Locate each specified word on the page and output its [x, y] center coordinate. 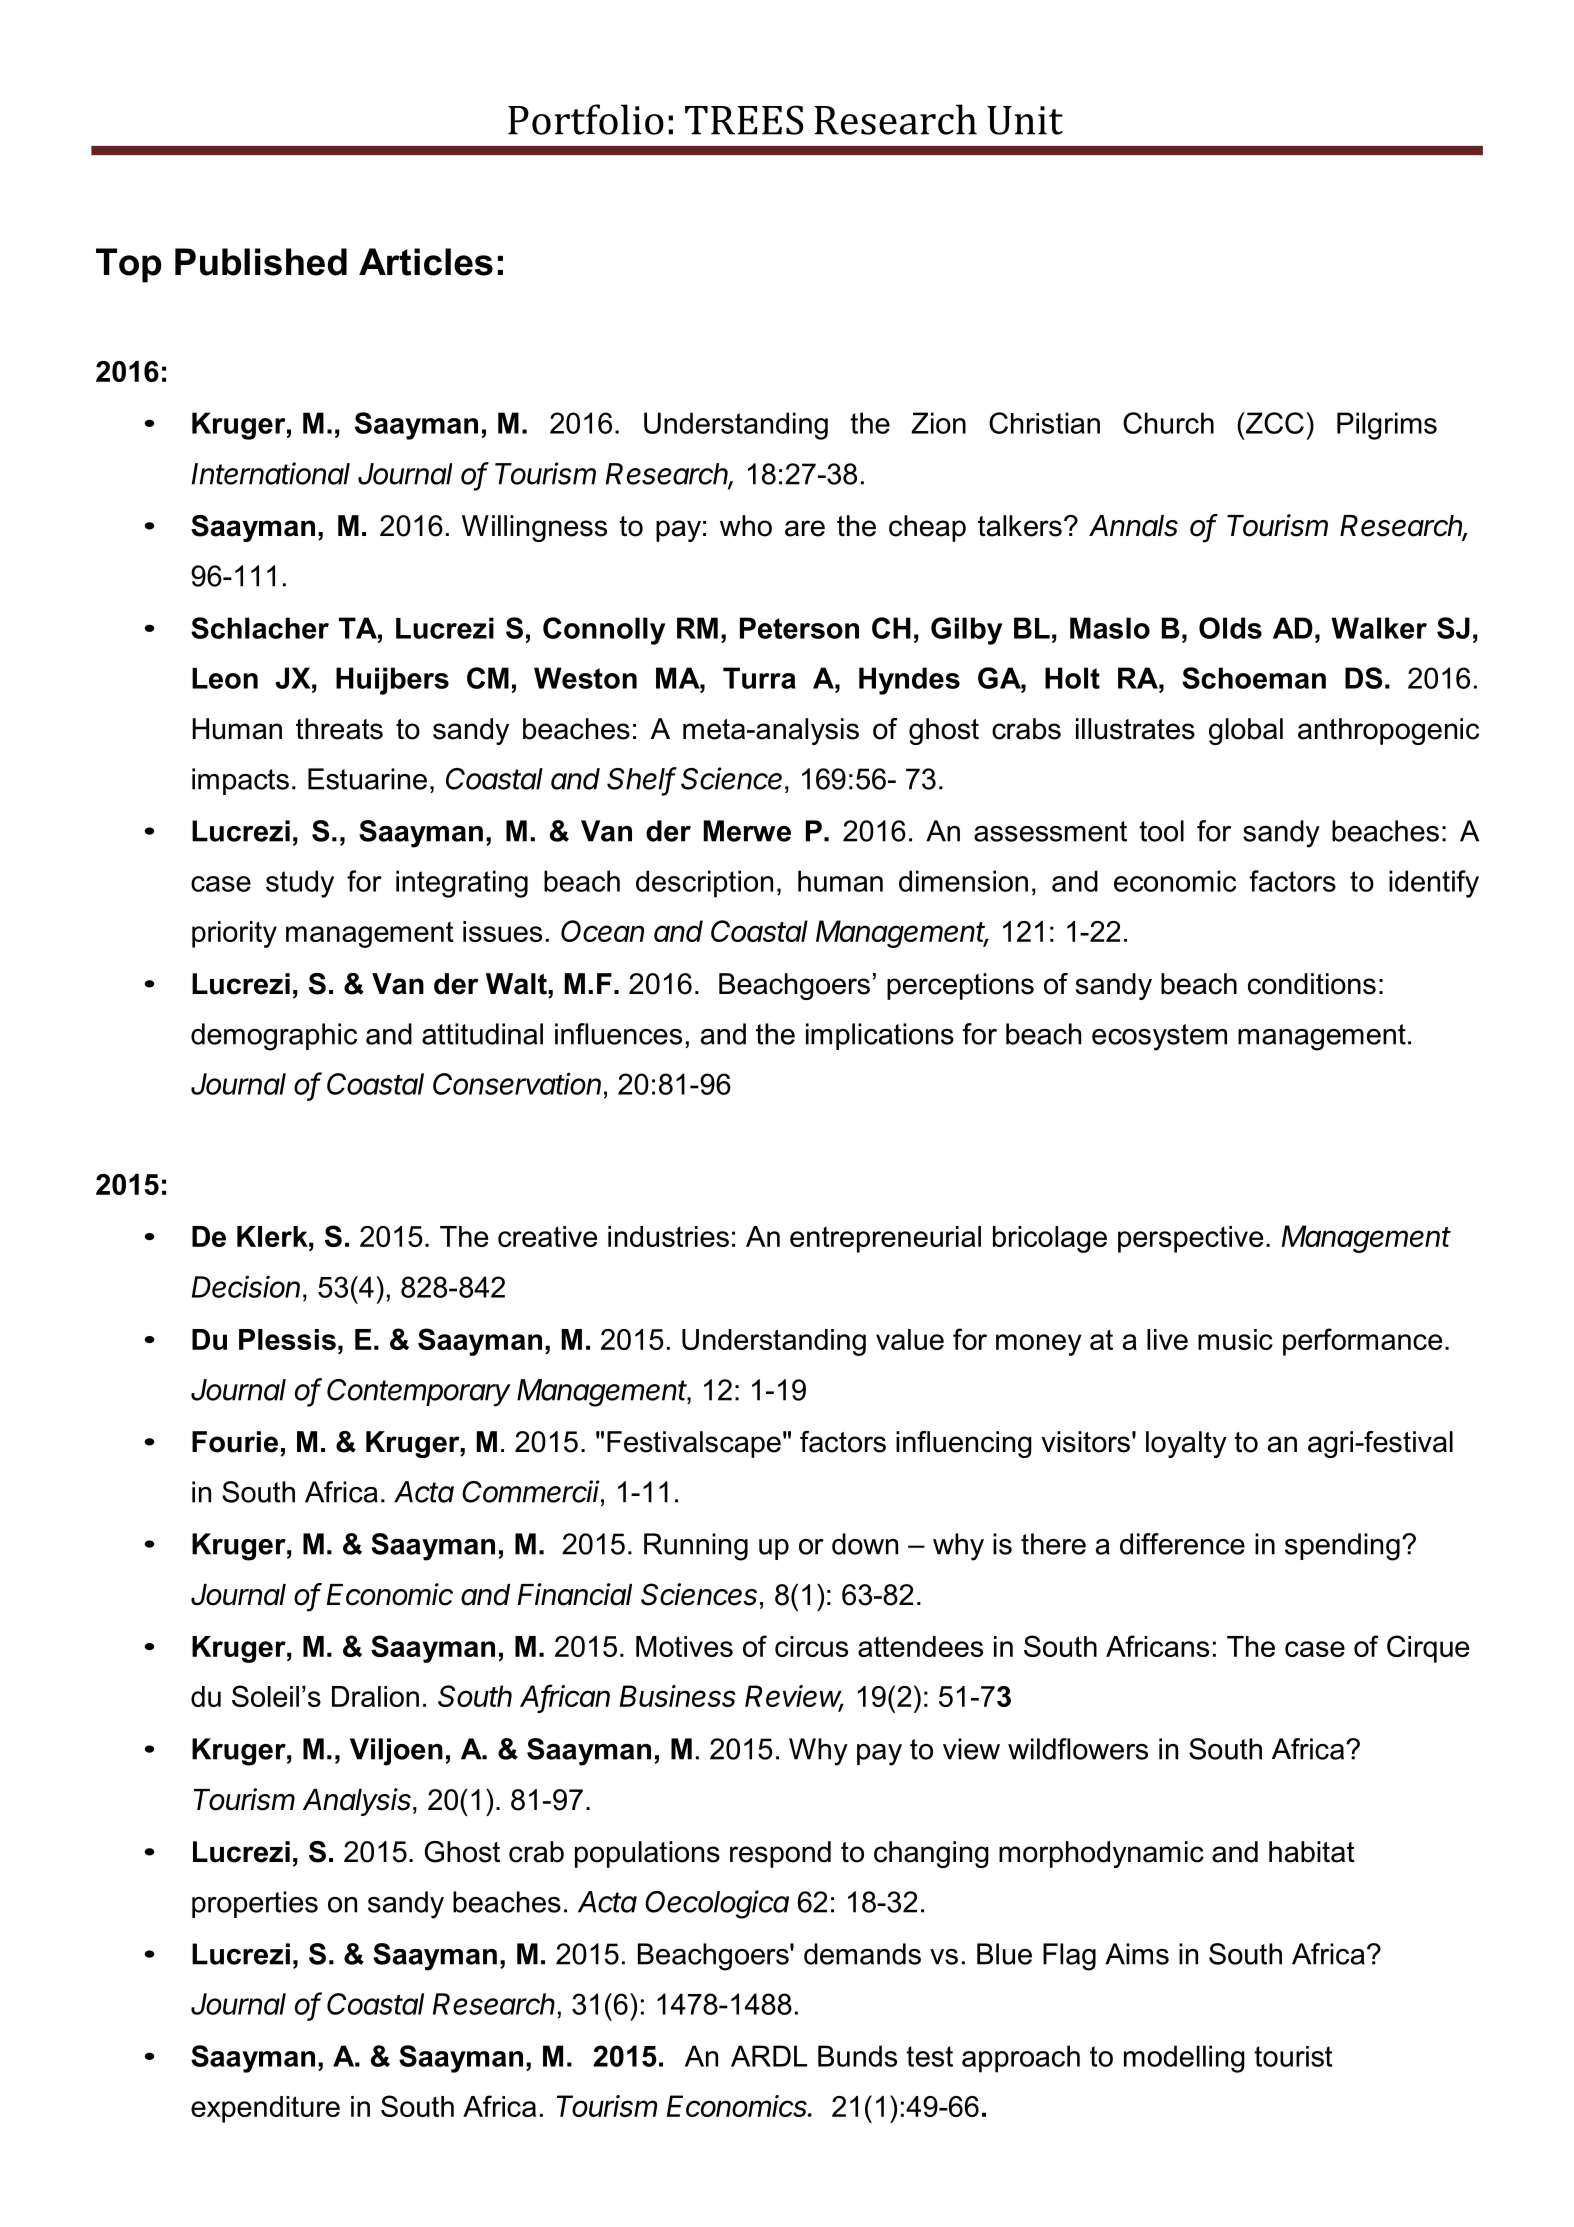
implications [880, 1036]
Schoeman [1254, 678]
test [929, 2056]
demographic [274, 1037]
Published [261, 262]
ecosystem [1159, 1037]
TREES [744, 120]
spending [1342, 1547]
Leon [225, 678]
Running [696, 1547]
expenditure [265, 2109]
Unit [1025, 120]
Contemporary [419, 1393]
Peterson [799, 628]
